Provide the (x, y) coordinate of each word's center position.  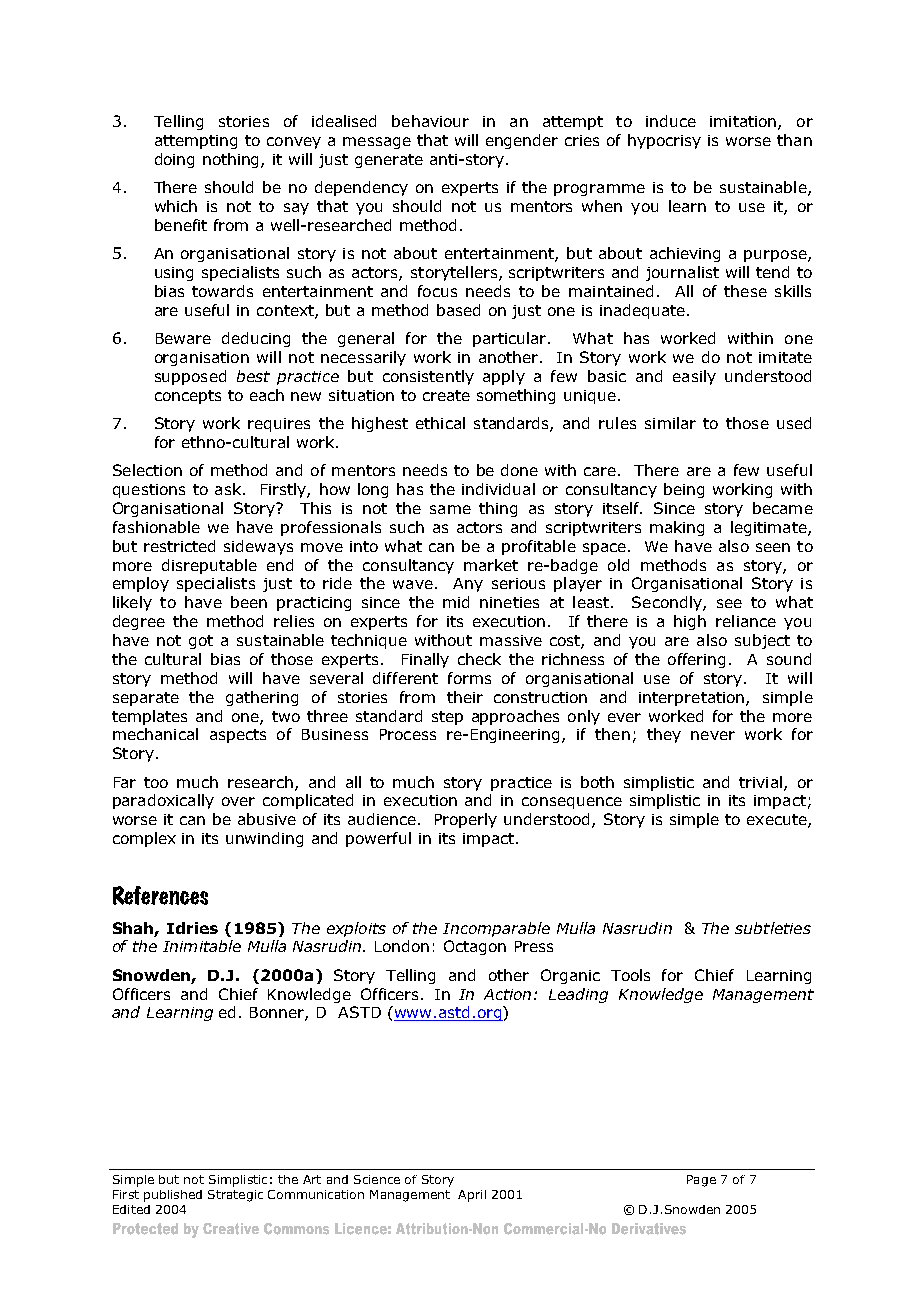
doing (174, 160)
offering (696, 660)
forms (469, 678)
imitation (744, 123)
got (201, 642)
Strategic (235, 1196)
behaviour (430, 121)
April (472, 1196)
